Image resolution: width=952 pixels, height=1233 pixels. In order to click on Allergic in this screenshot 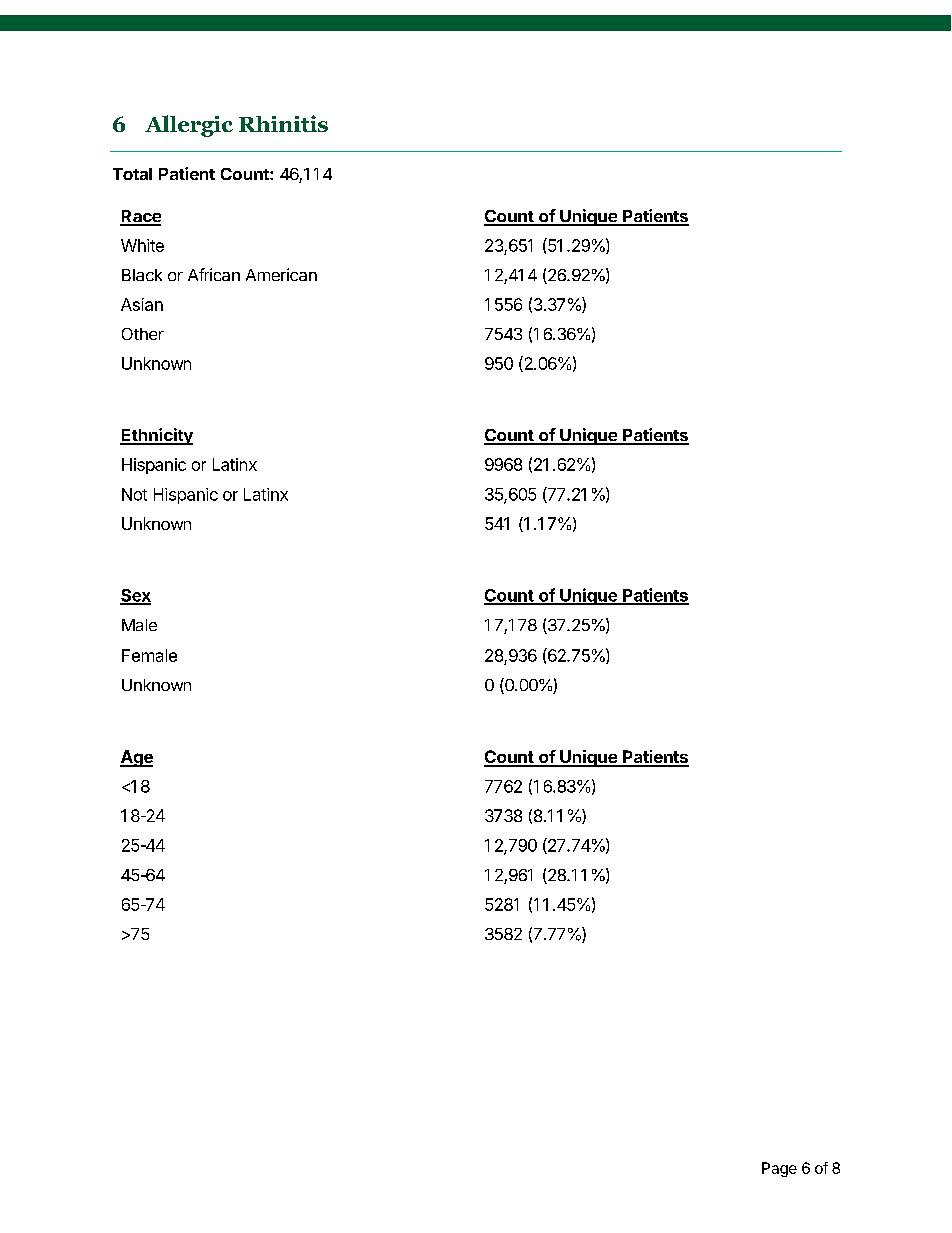, I will do `click(189, 126)`.
